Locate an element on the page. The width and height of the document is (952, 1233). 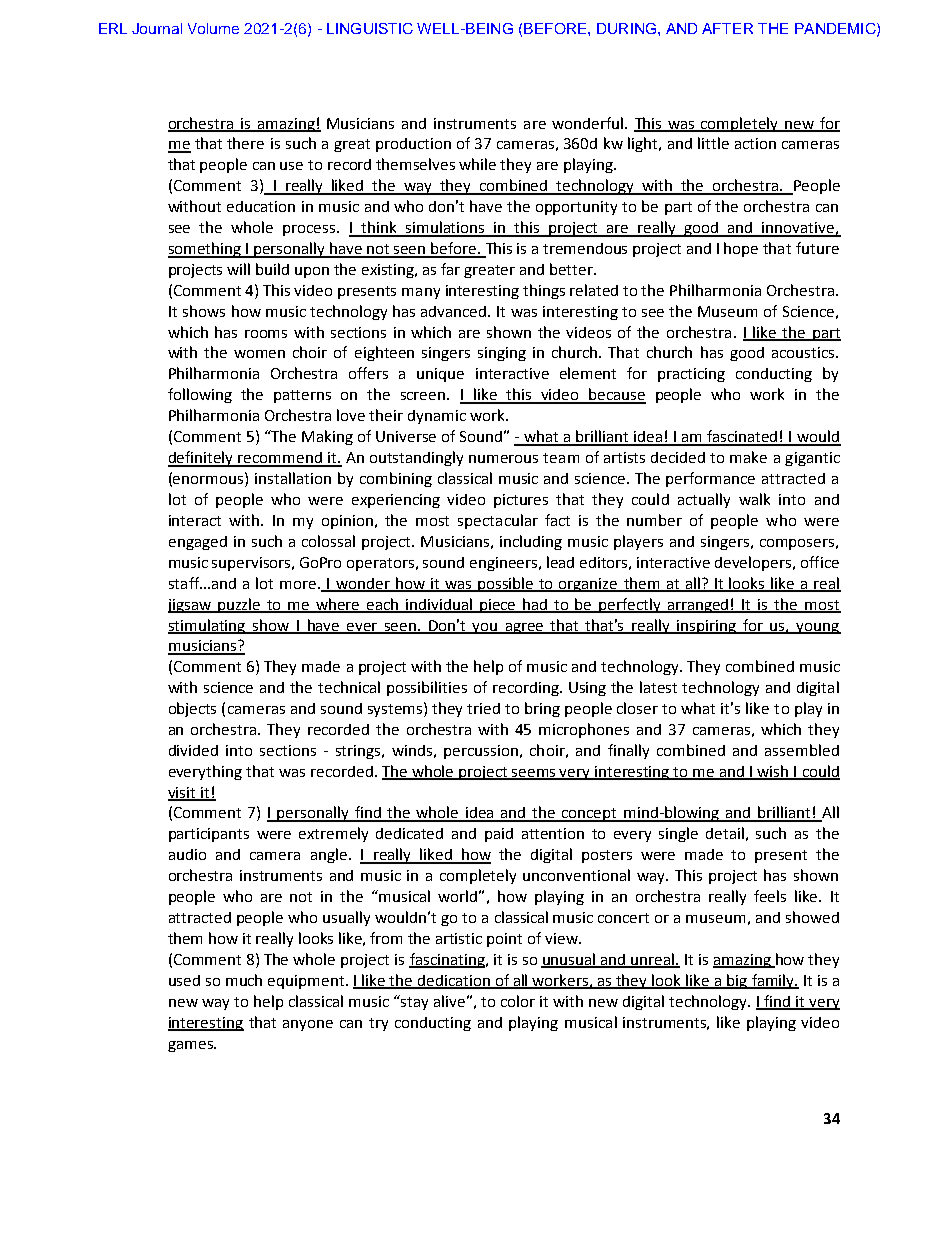
spectacular is located at coordinates (498, 521).
